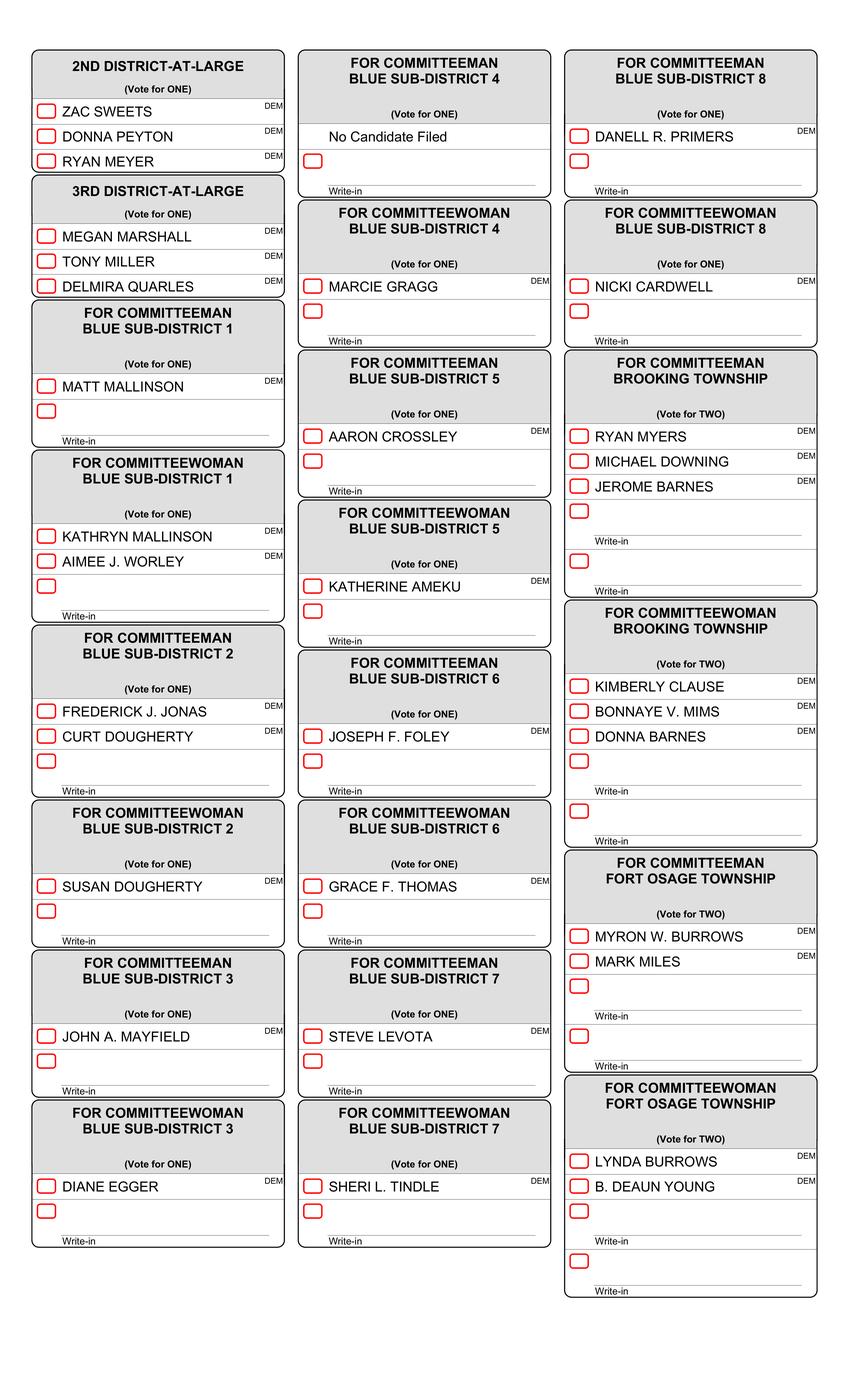  I want to click on GRACE, so click(353, 886).
